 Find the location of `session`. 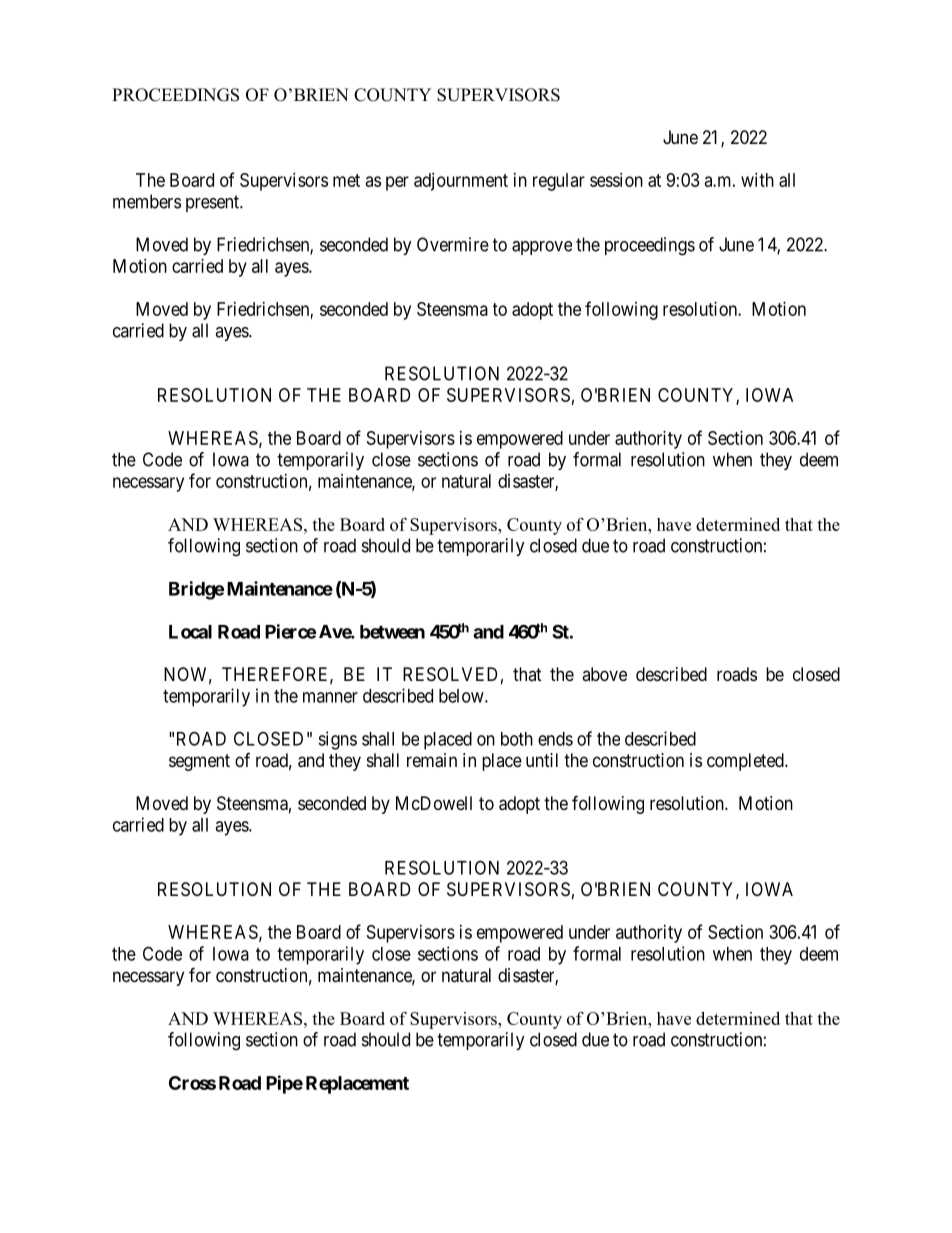

session is located at coordinates (616, 180).
